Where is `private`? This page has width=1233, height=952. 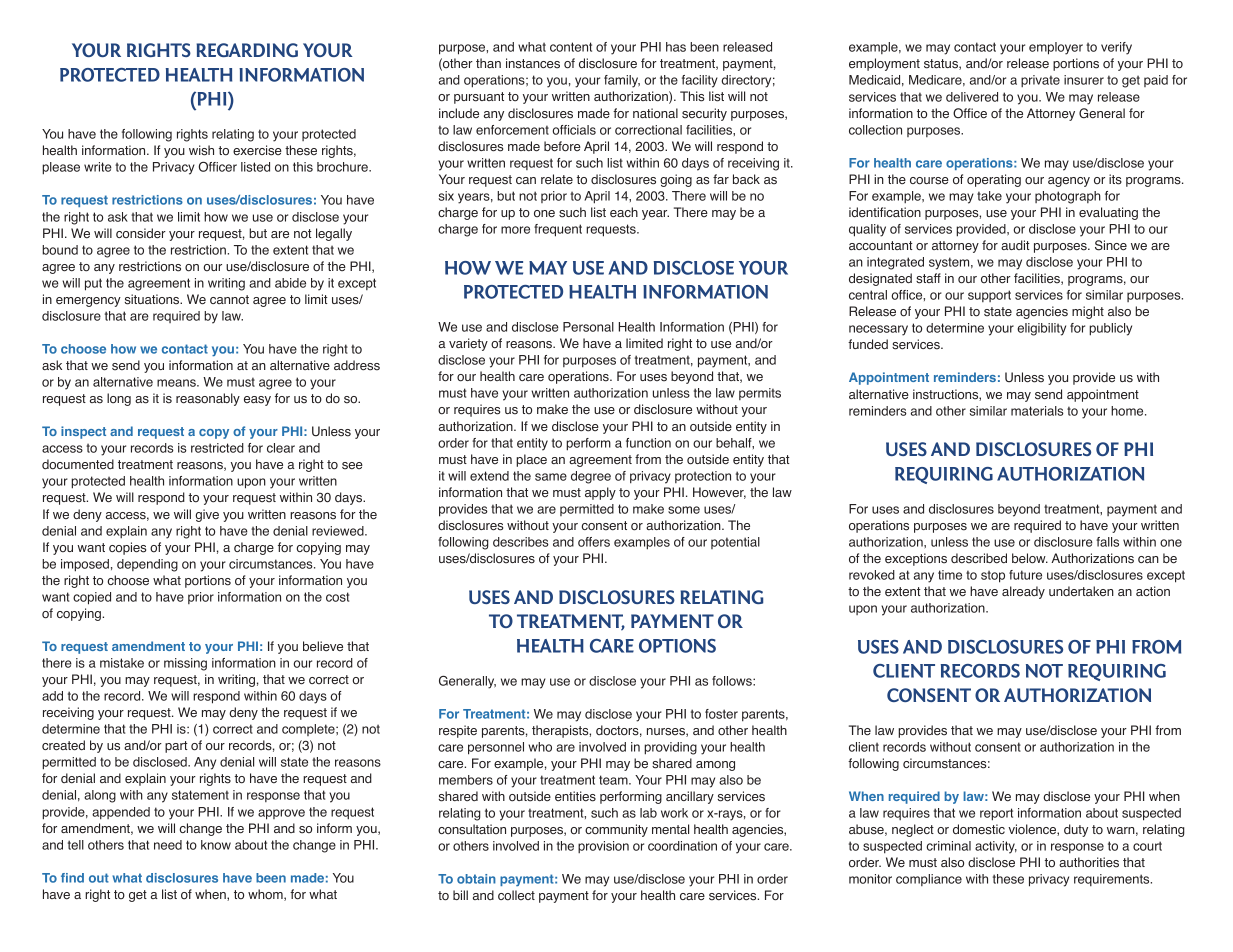 private is located at coordinates (1040, 81).
